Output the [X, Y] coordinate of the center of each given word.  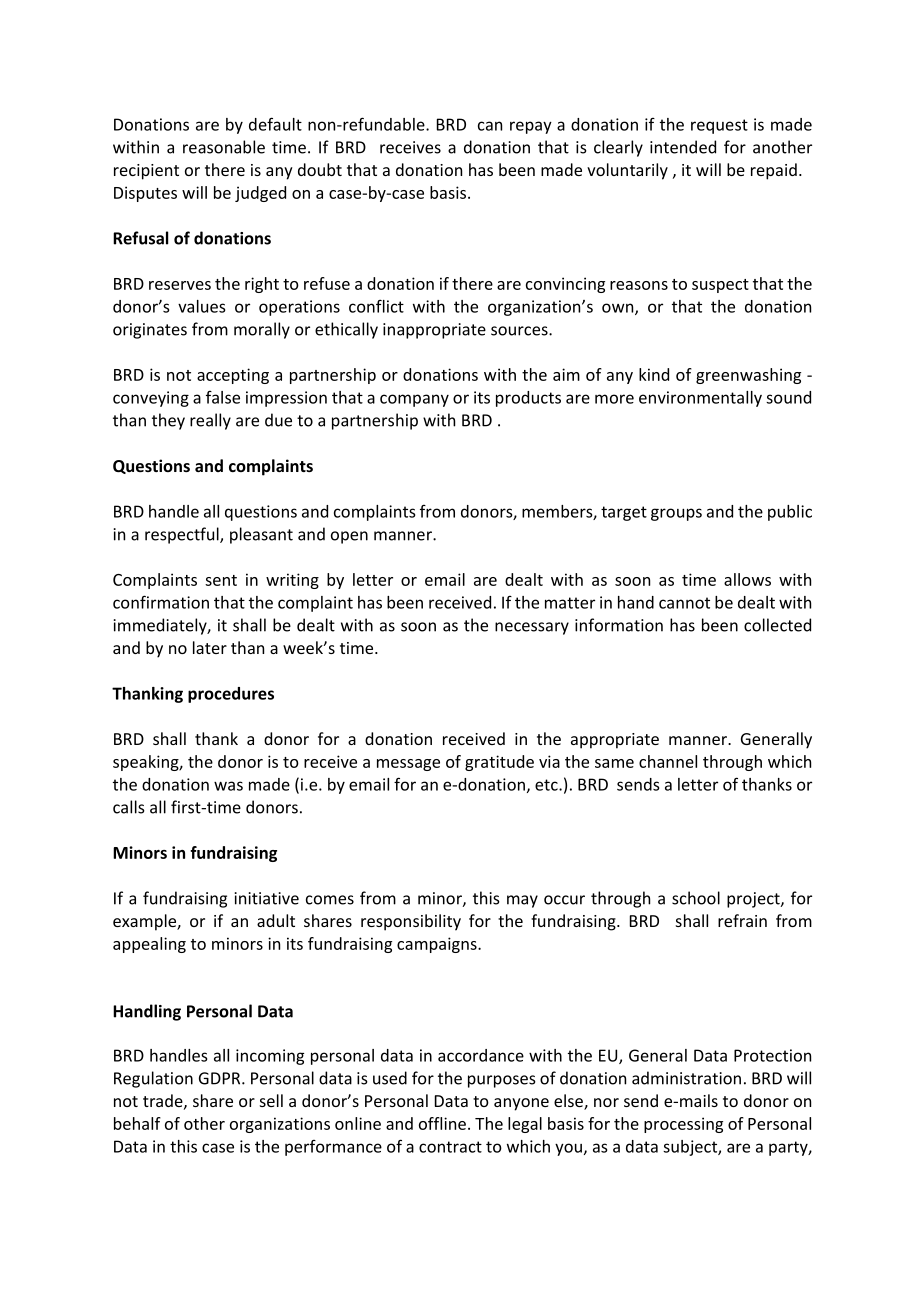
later [210, 647]
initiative [266, 898]
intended [683, 147]
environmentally [700, 399]
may [522, 901]
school [696, 898]
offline [442, 1123]
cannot [684, 603]
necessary [532, 628]
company [414, 400]
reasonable [224, 147]
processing [683, 1125]
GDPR [221, 1078]
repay [531, 127]
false [223, 397]
